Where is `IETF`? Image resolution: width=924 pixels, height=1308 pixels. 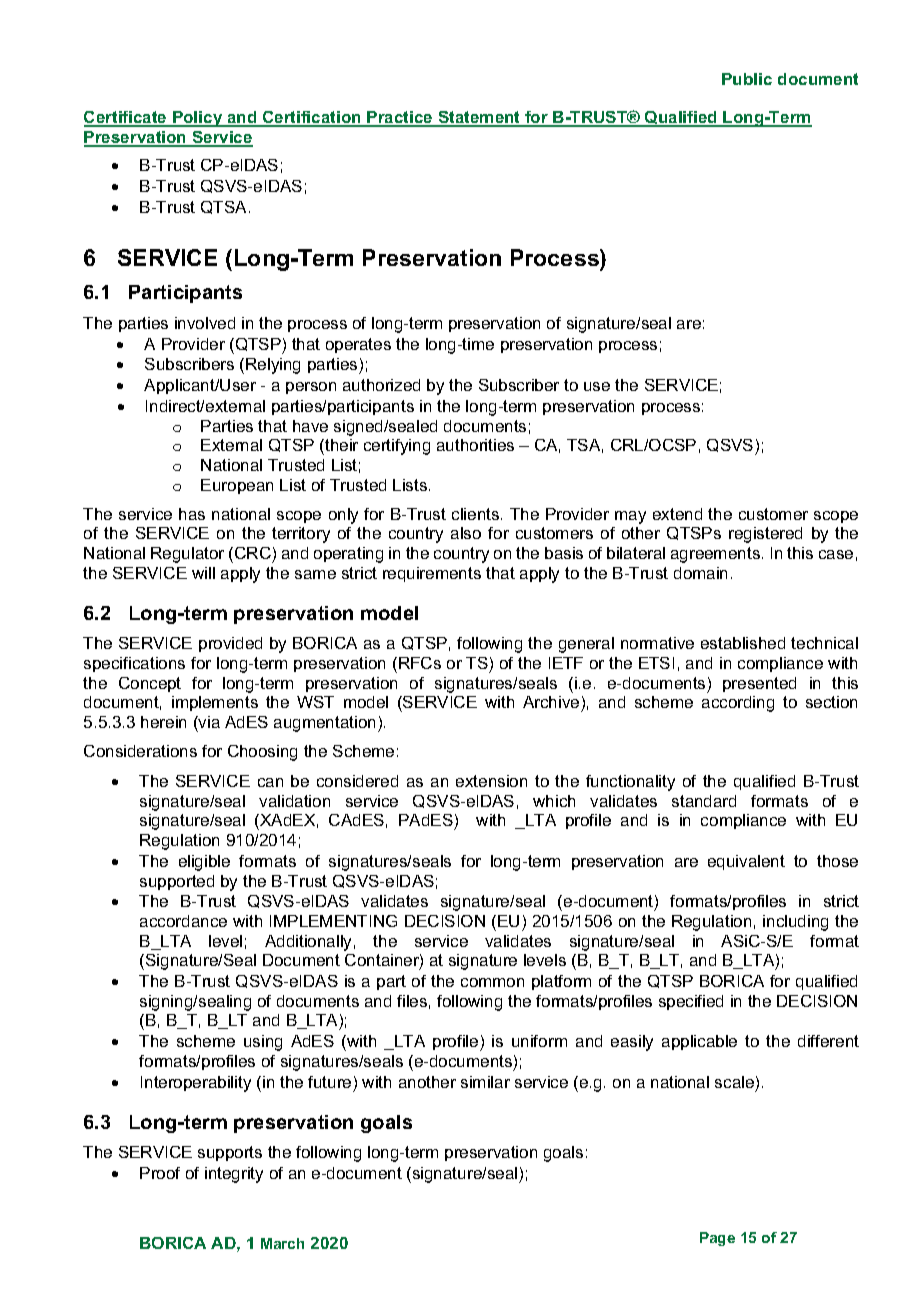
IETF is located at coordinates (566, 663).
